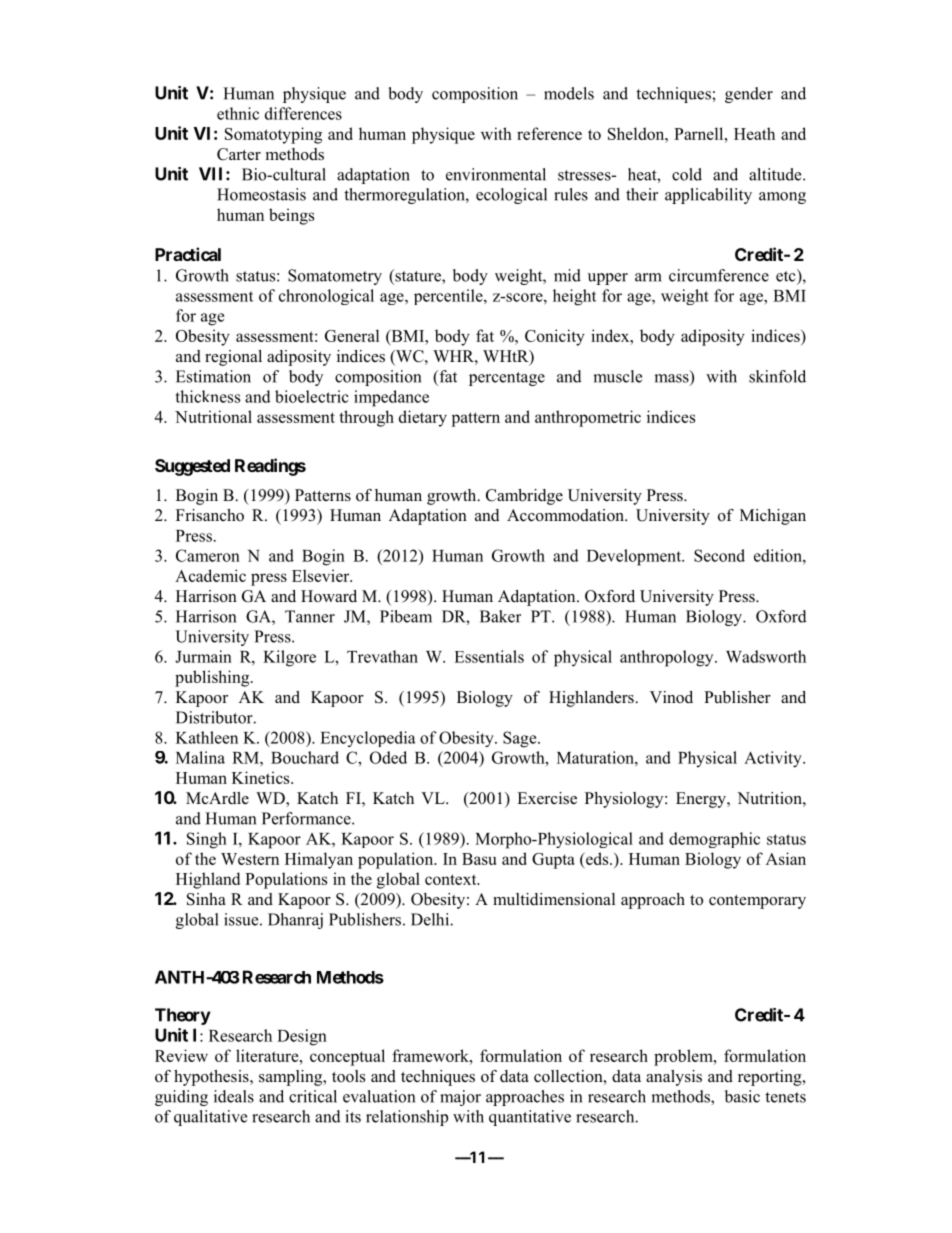  What do you see at coordinates (672, 379) in the document?
I see `mass` at bounding box center [672, 379].
